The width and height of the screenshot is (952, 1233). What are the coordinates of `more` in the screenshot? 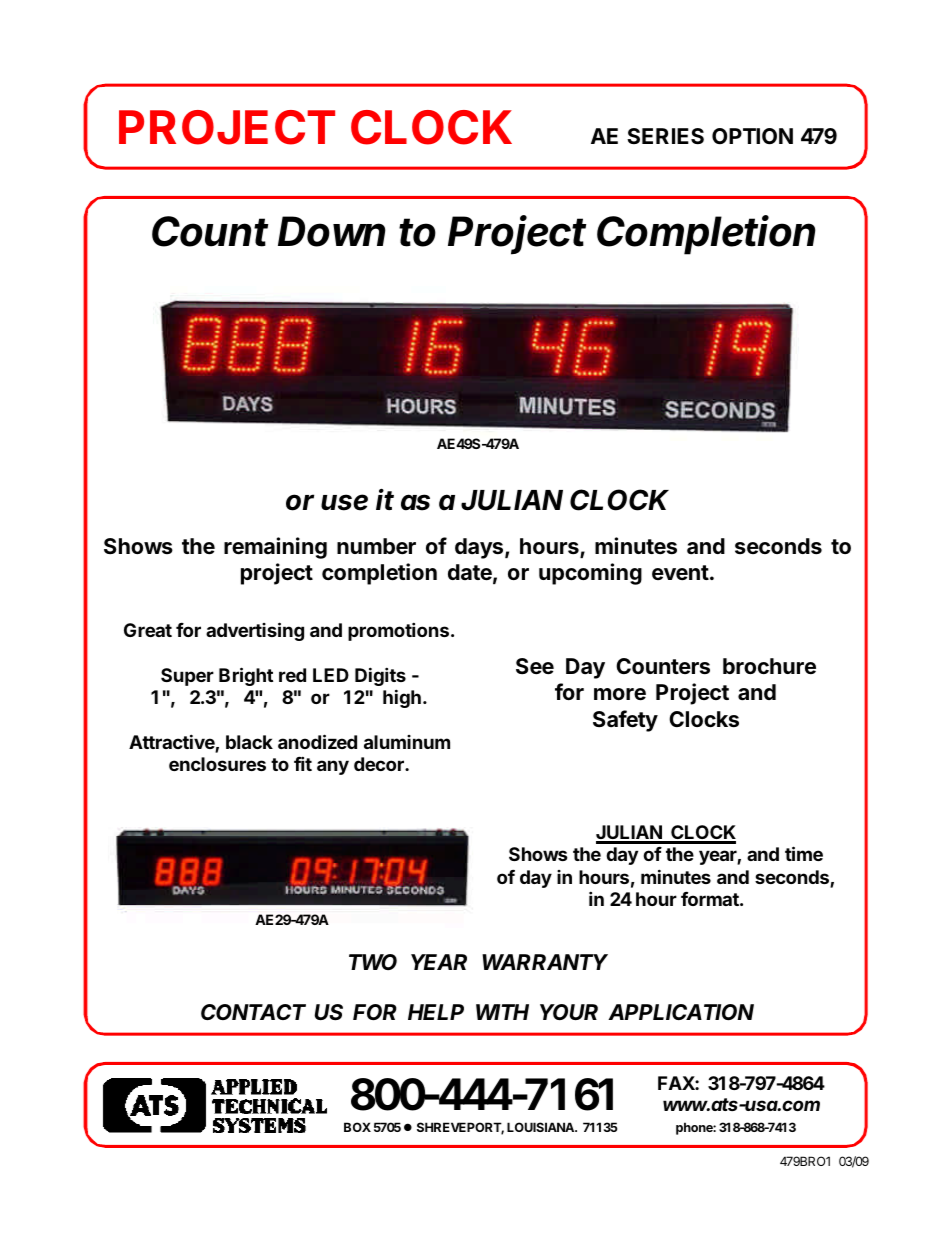 It's located at (620, 694).
